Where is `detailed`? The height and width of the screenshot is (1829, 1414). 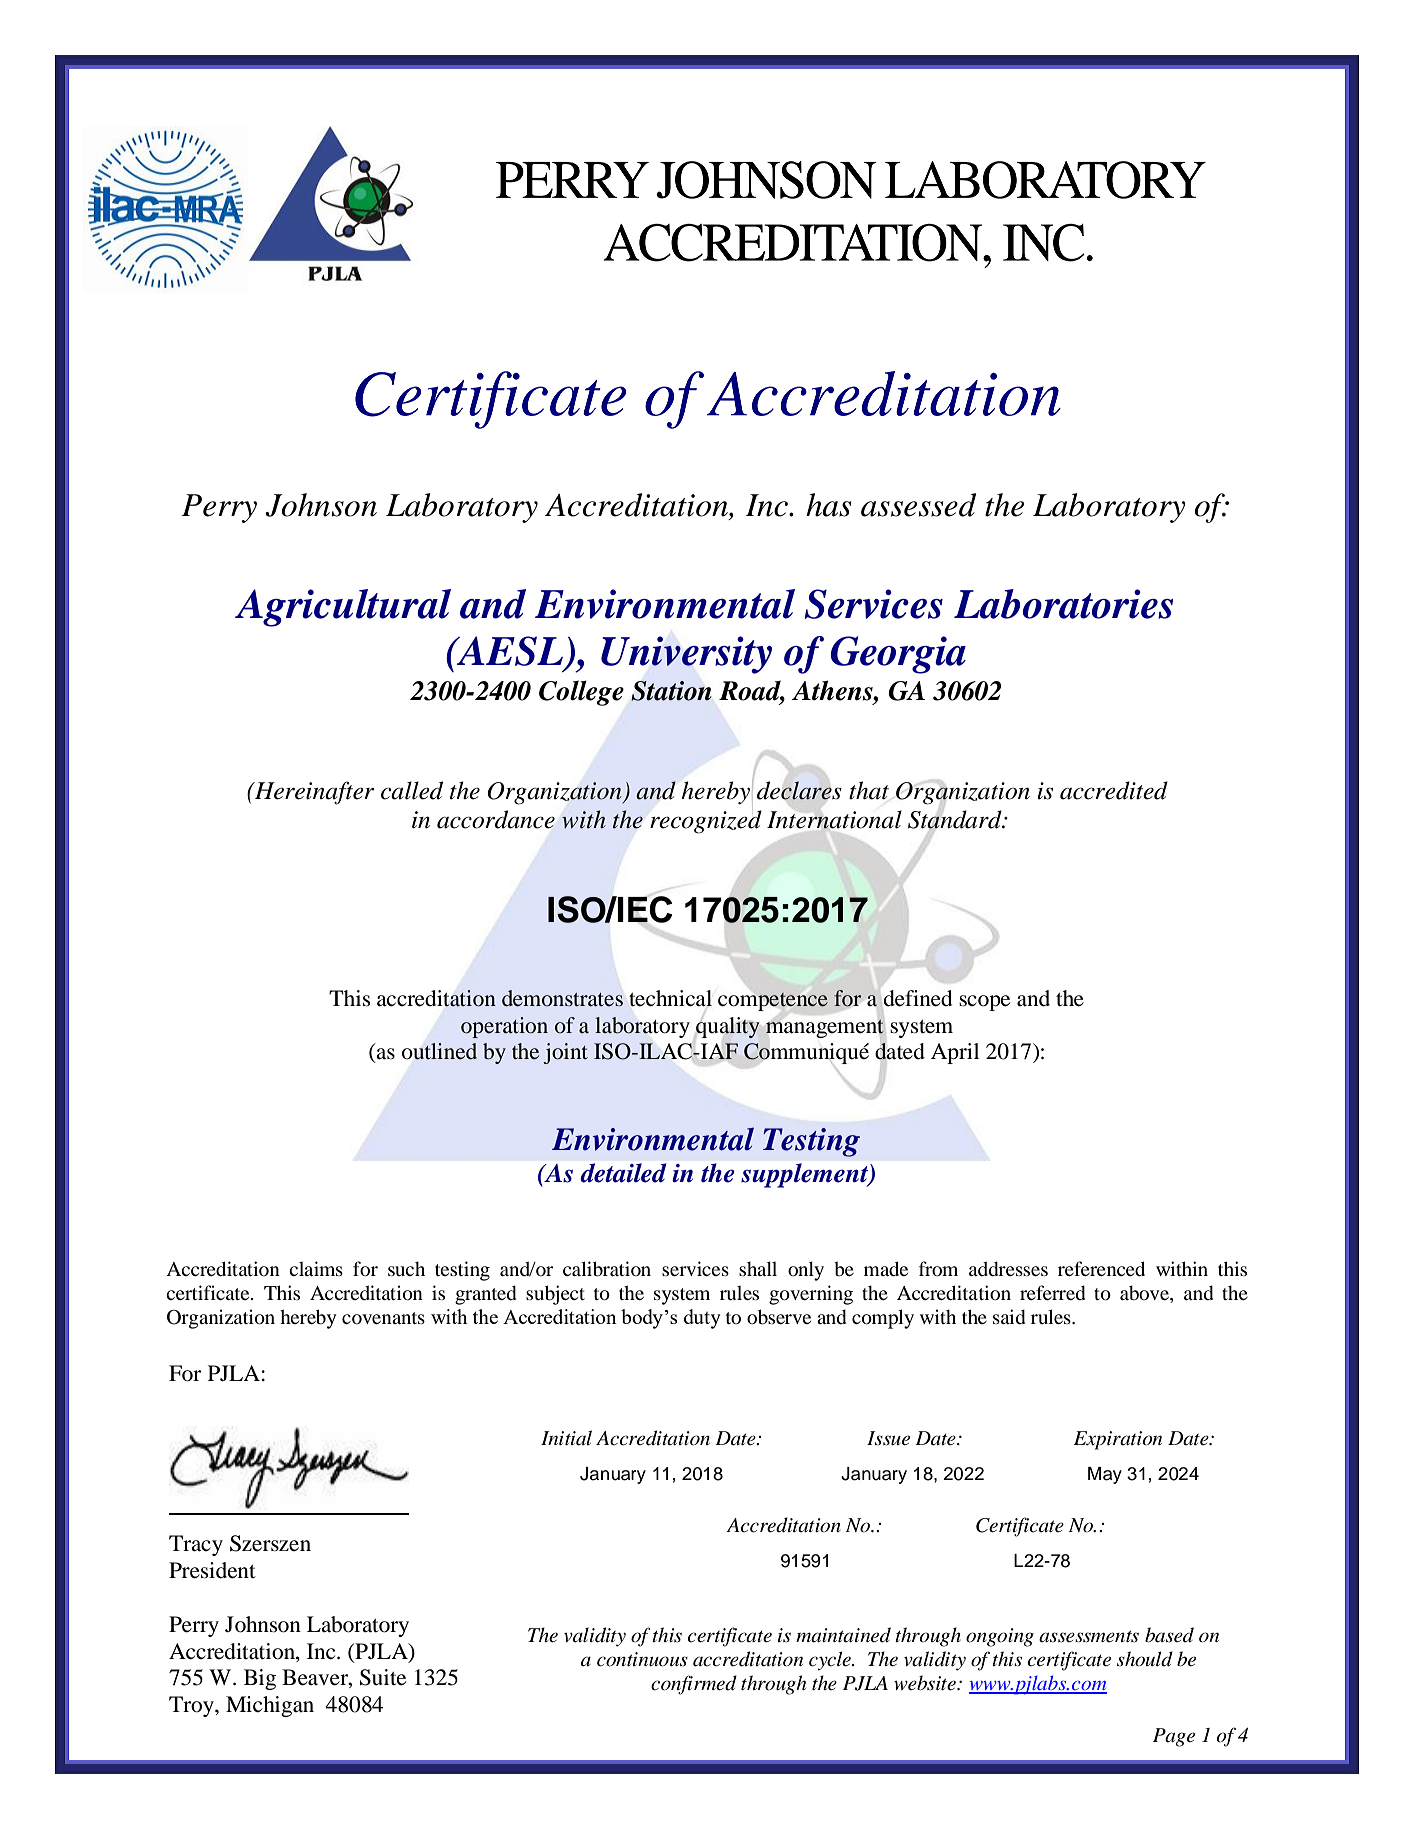
detailed is located at coordinates (623, 1173).
